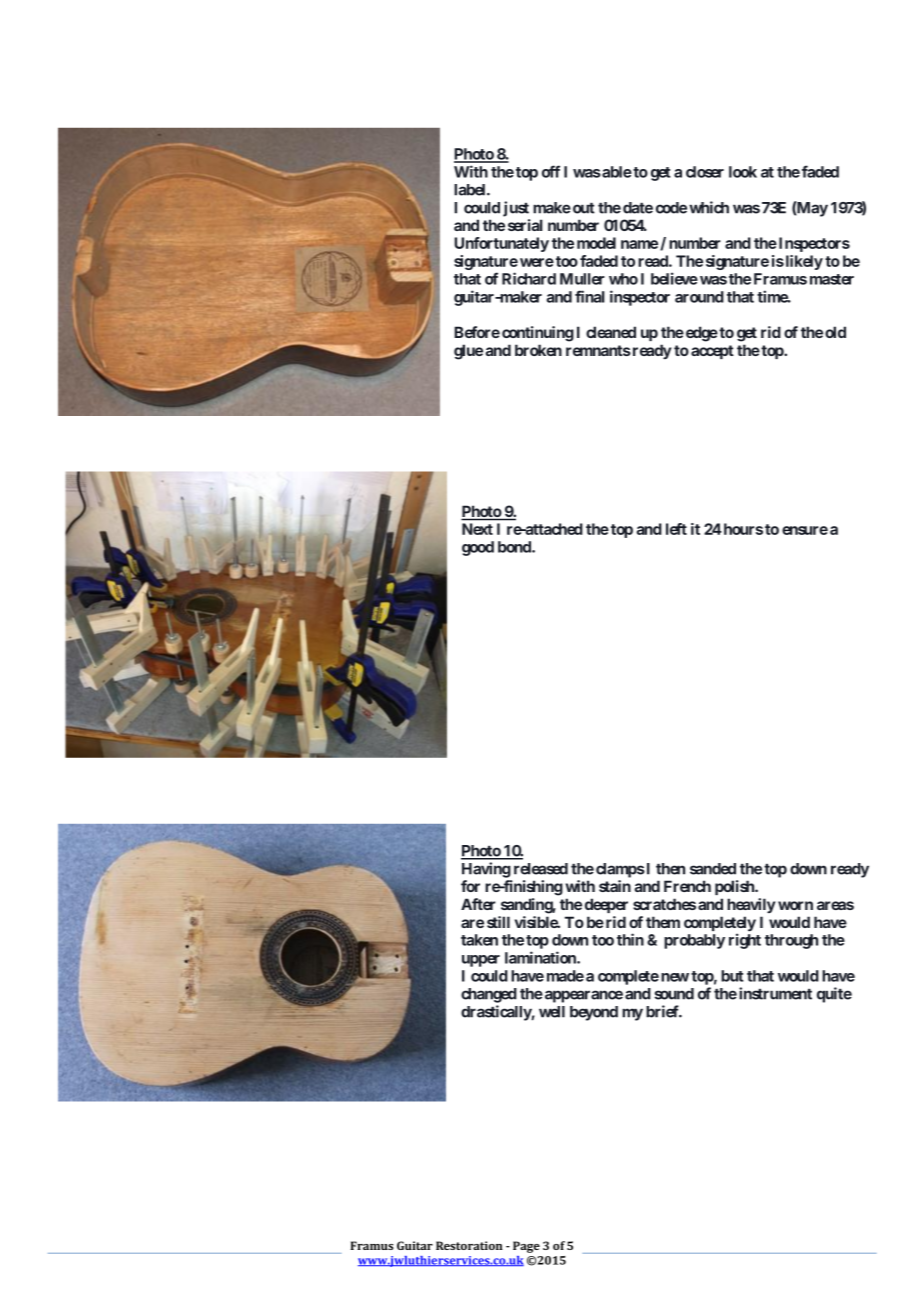 This screenshot has height=1308, width=924. What do you see at coordinates (735, 887) in the screenshot?
I see `polish` at bounding box center [735, 887].
